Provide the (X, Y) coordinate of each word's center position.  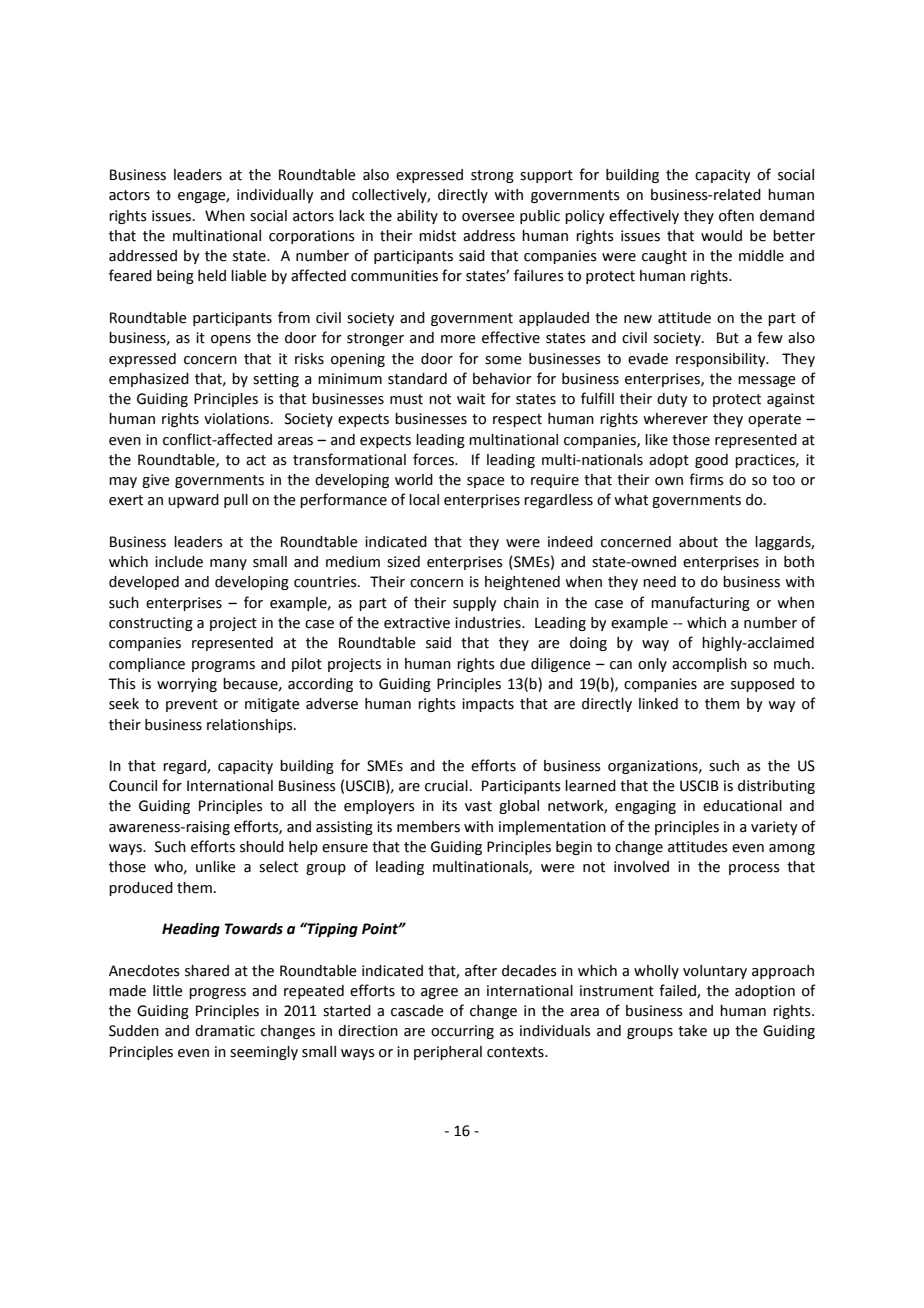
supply (475, 604)
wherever (675, 419)
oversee (488, 217)
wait (471, 399)
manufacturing (700, 603)
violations (238, 419)
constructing (151, 624)
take (692, 1031)
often (736, 215)
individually (275, 196)
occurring (462, 1032)
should (262, 847)
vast (478, 806)
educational (742, 806)
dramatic (225, 1031)
